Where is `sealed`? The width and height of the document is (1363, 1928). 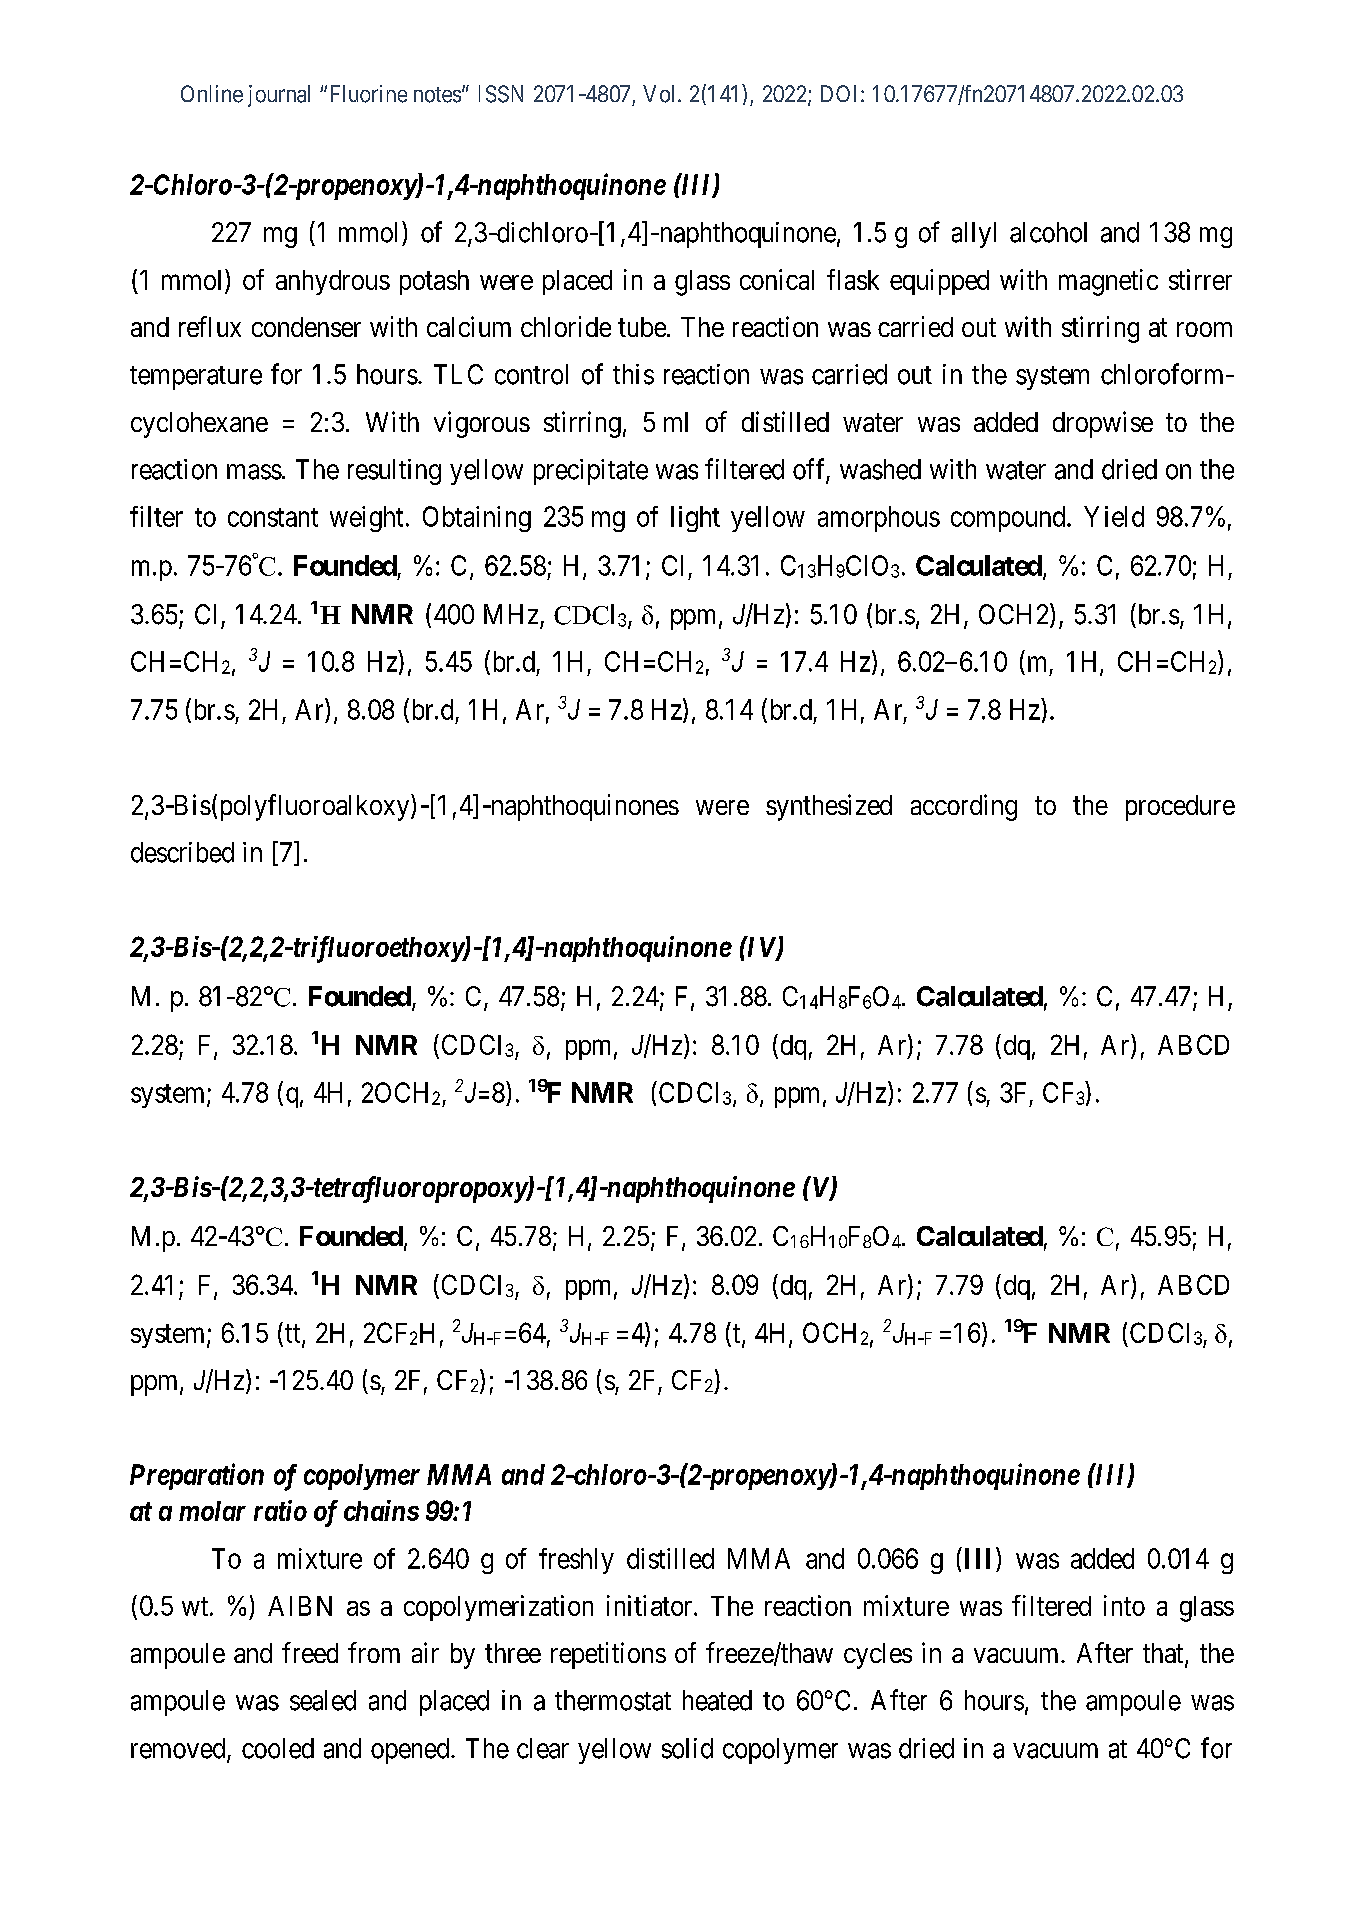
sealed is located at coordinates (323, 1700).
